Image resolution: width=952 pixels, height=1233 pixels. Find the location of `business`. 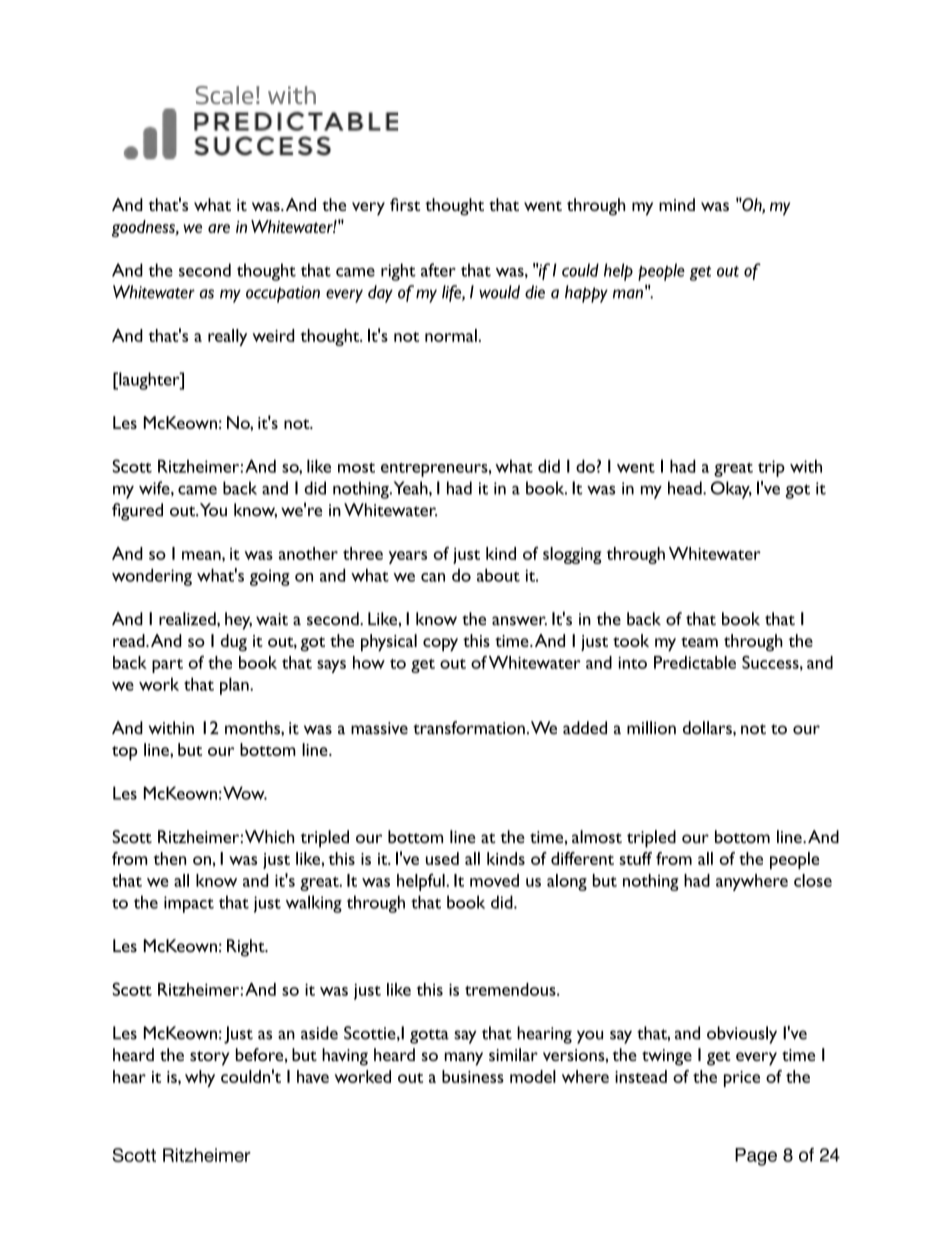

business is located at coordinates (473, 1076).
